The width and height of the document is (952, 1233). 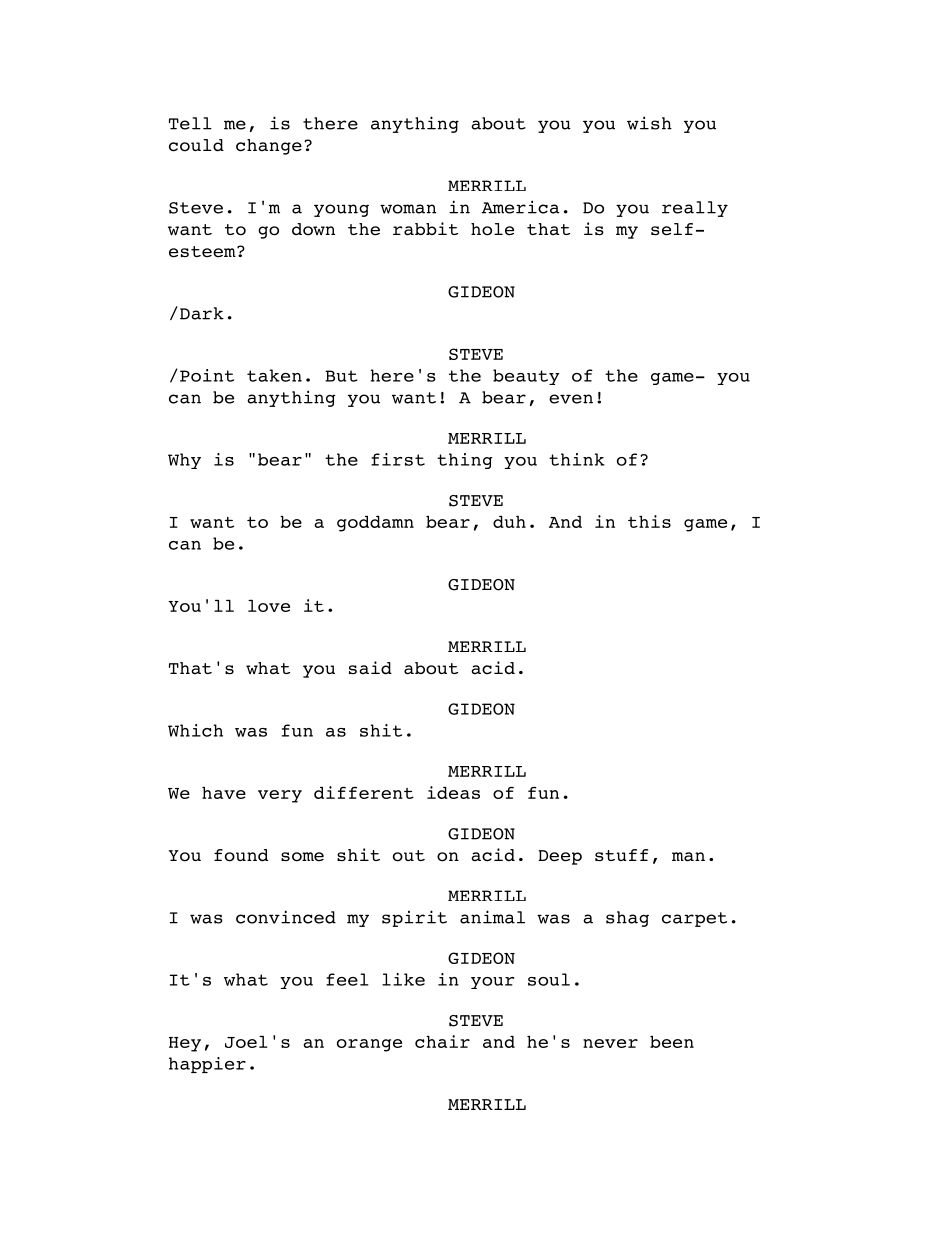 I want to click on change, so click(x=269, y=147).
